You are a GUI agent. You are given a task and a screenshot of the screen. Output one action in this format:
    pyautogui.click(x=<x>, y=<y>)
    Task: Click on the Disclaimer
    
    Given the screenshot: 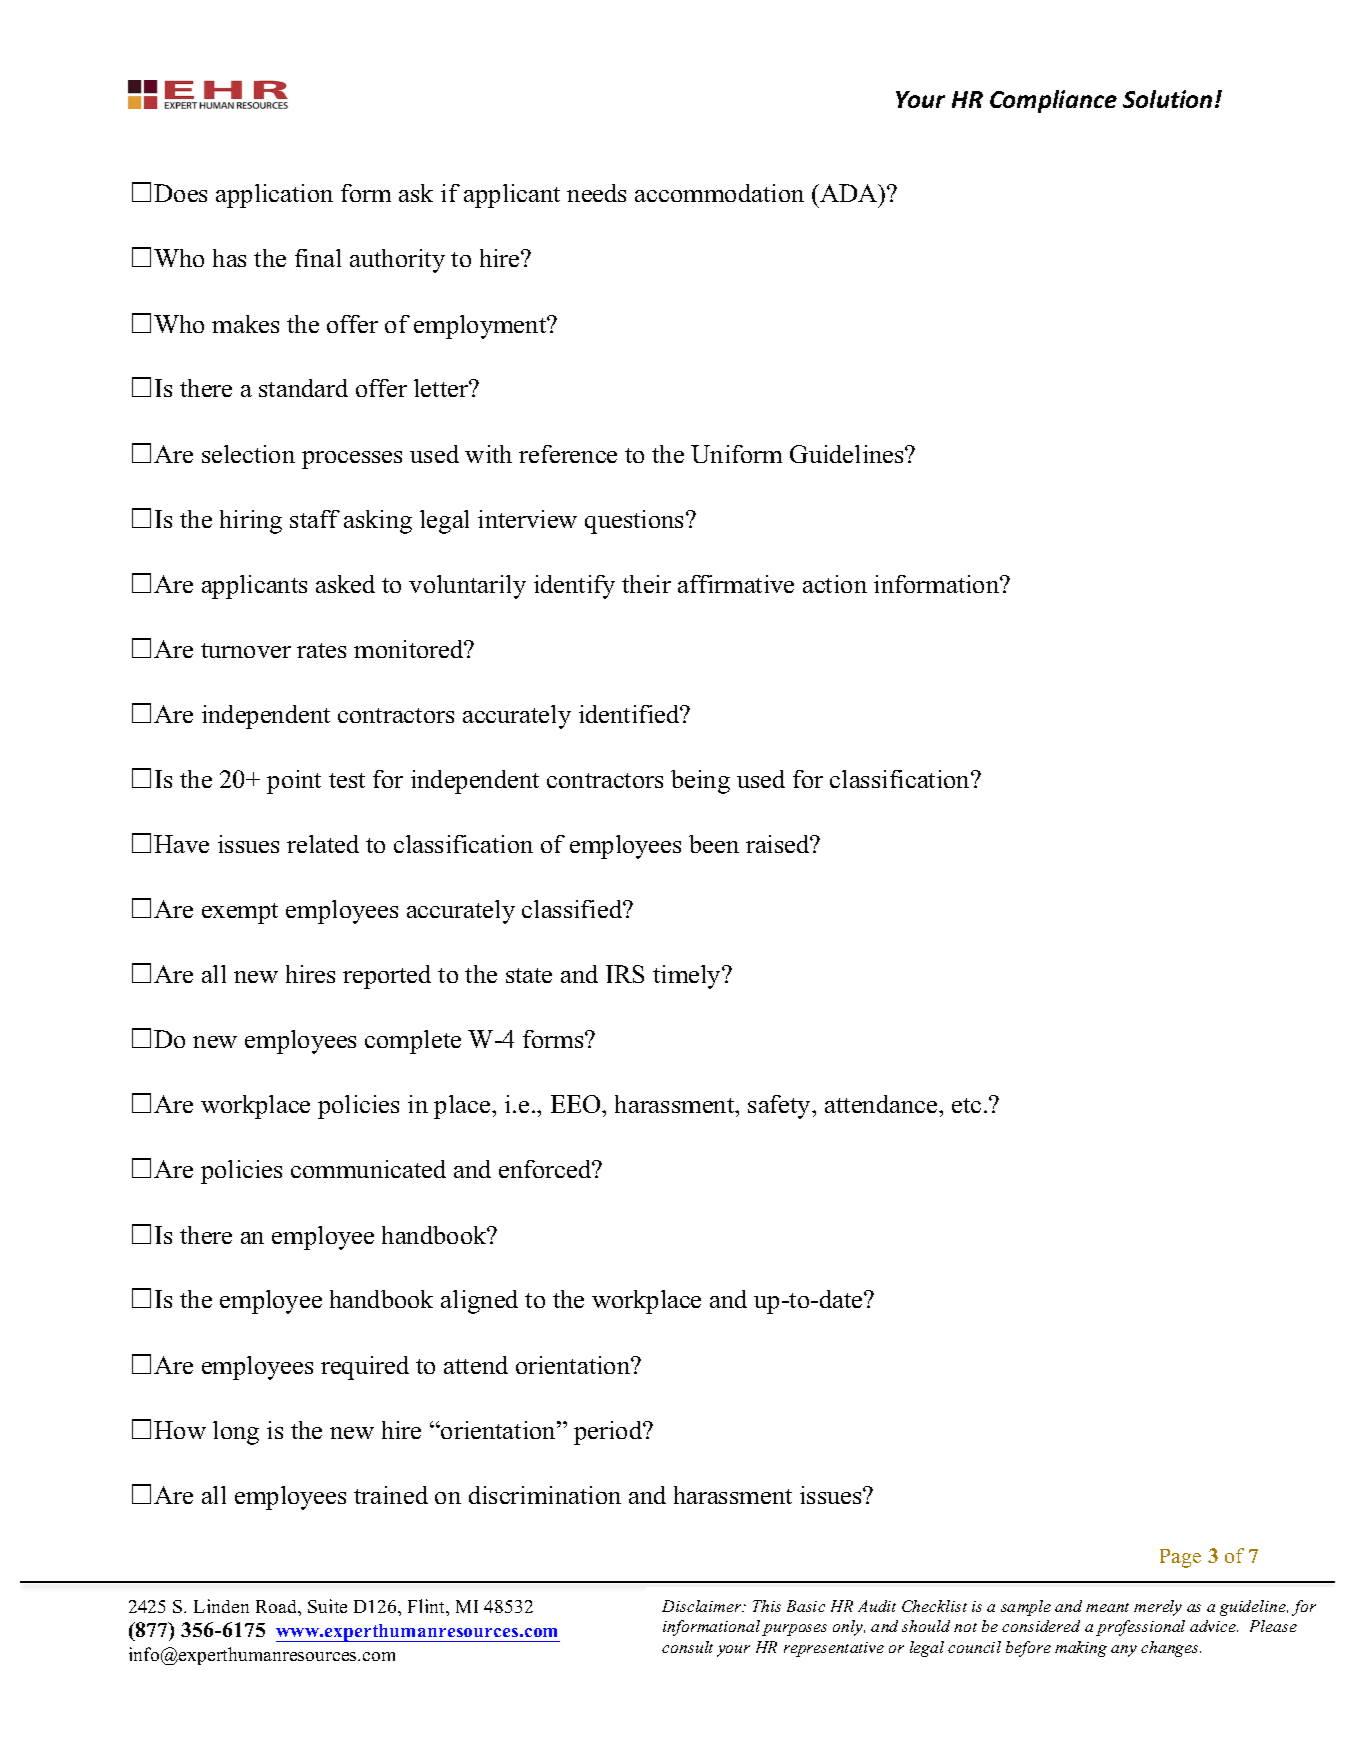 What is the action you would take?
    pyautogui.click(x=703, y=1606)
